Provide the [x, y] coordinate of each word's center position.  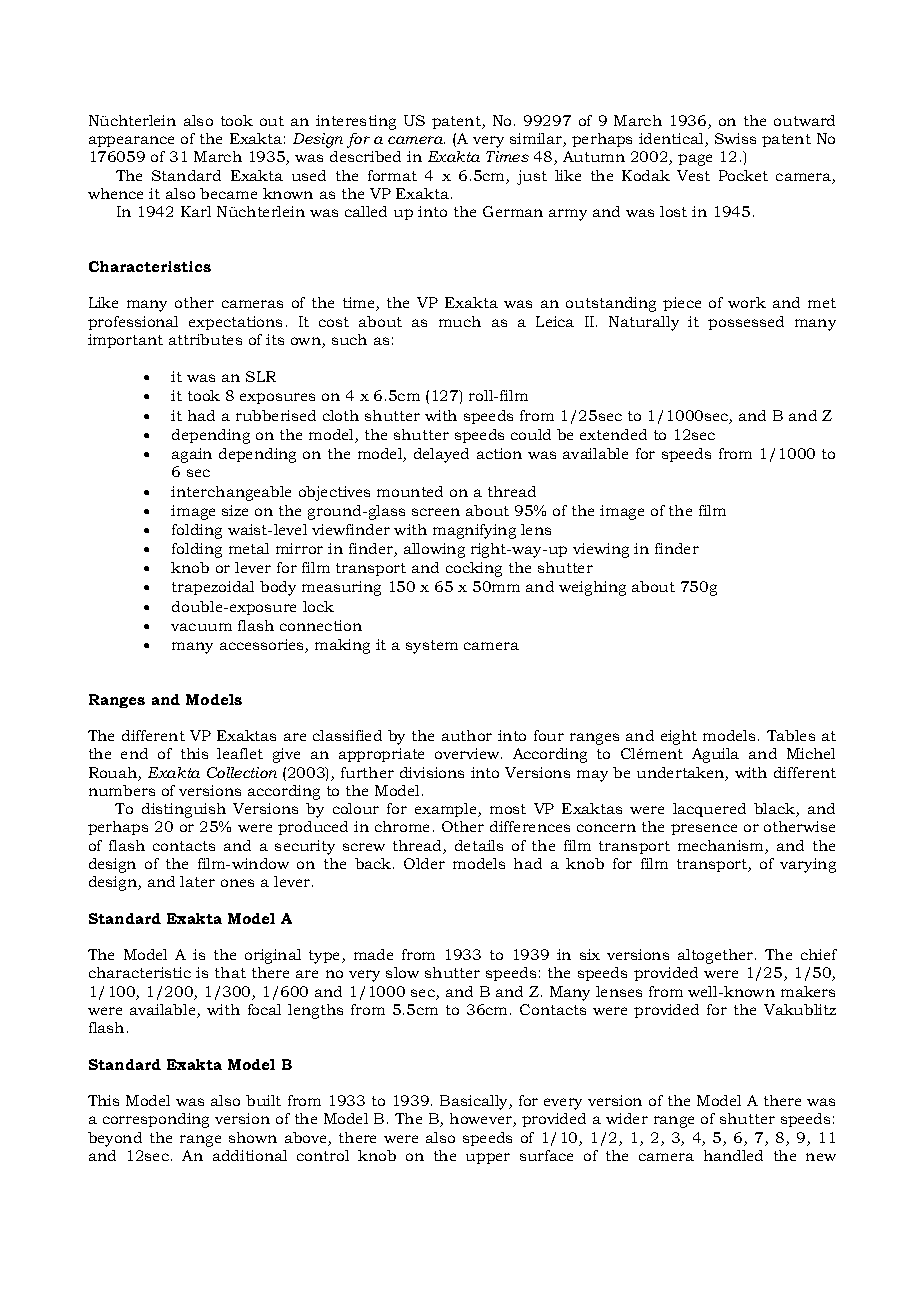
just [532, 177]
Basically [475, 1102]
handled [733, 1155]
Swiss [735, 138]
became [228, 193]
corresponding [156, 1120]
